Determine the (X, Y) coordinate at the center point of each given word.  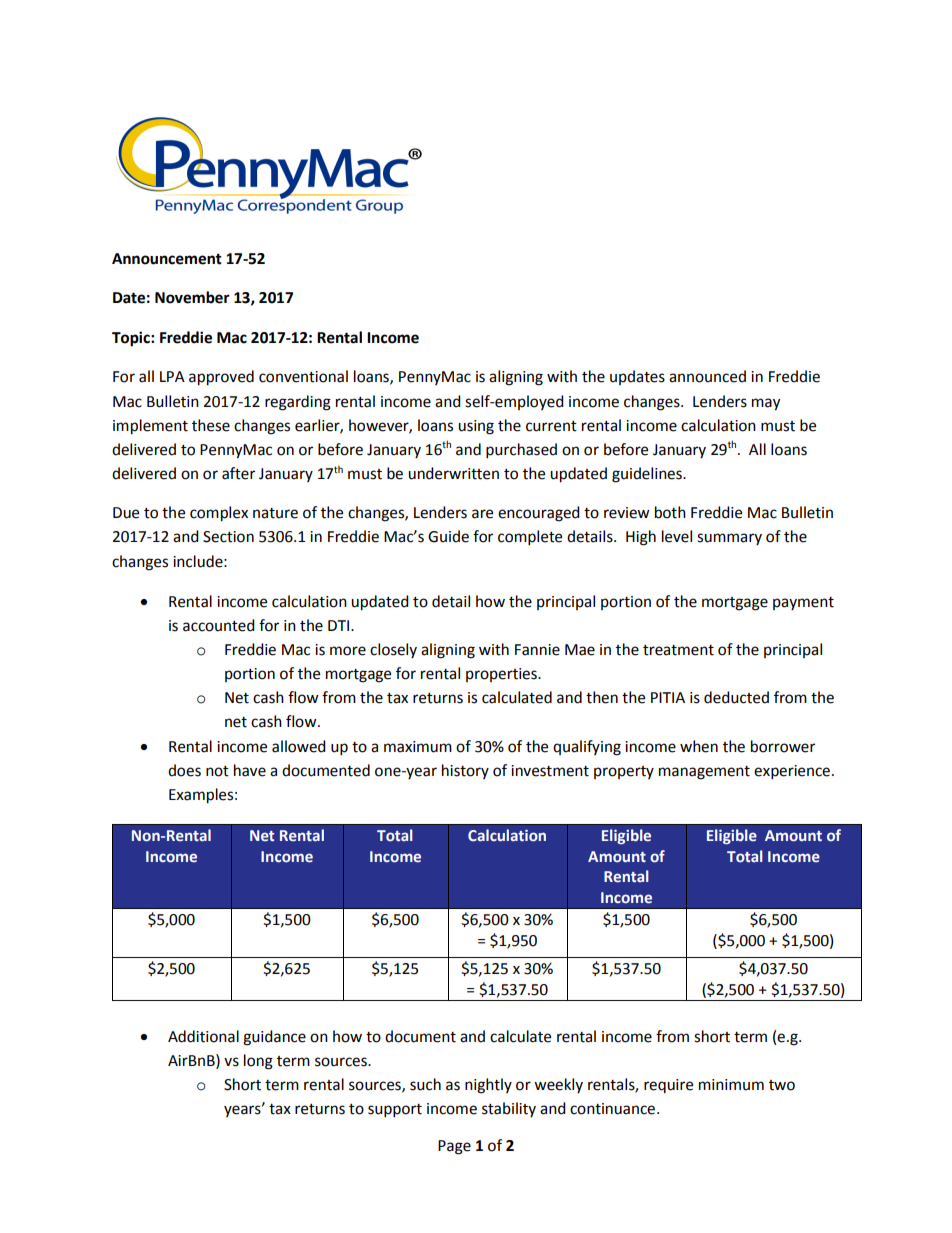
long (258, 1062)
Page (454, 1147)
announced (707, 376)
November (192, 297)
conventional (303, 376)
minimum (731, 1085)
